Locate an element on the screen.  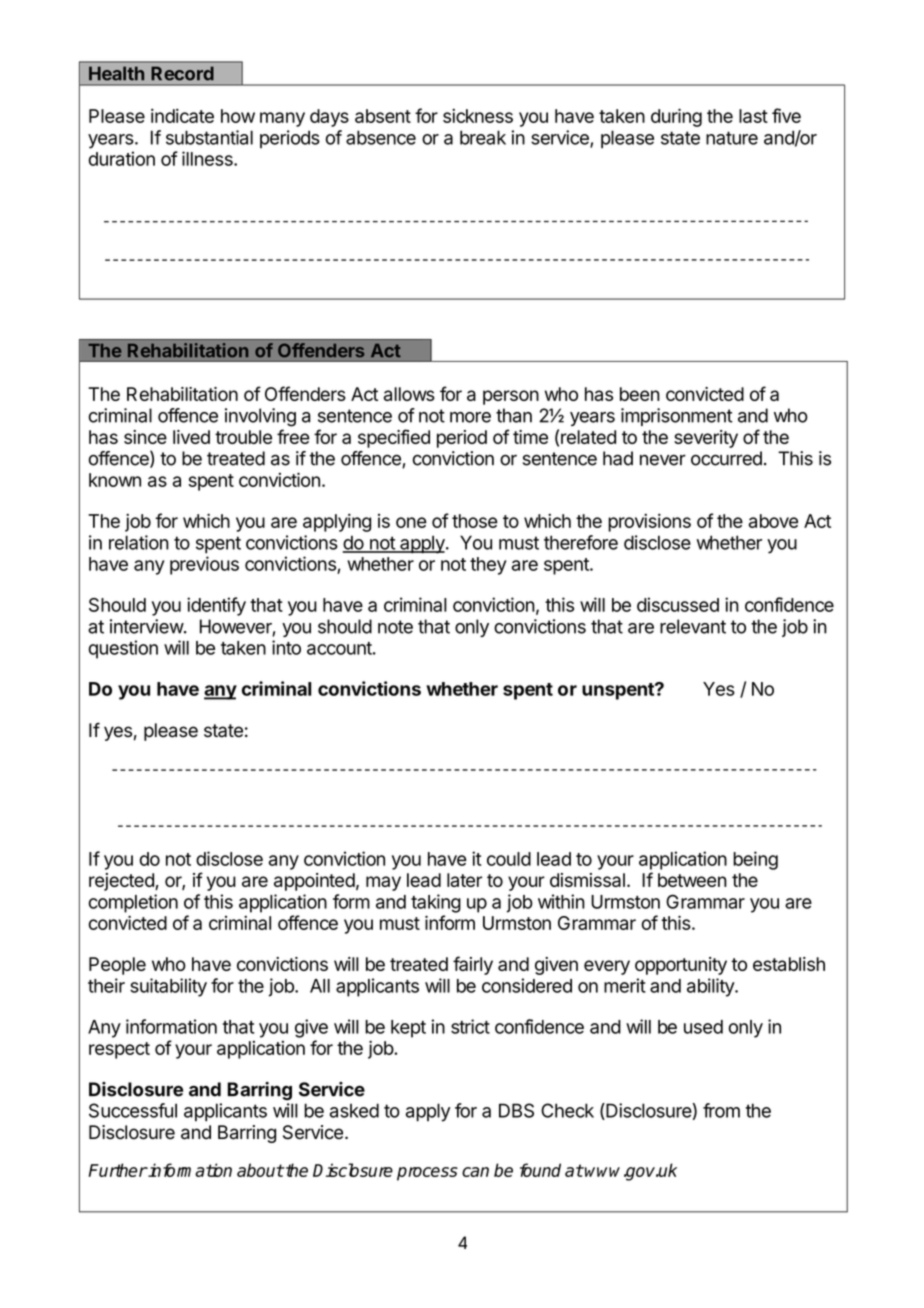
sickness is located at coordinates (478, 115).
